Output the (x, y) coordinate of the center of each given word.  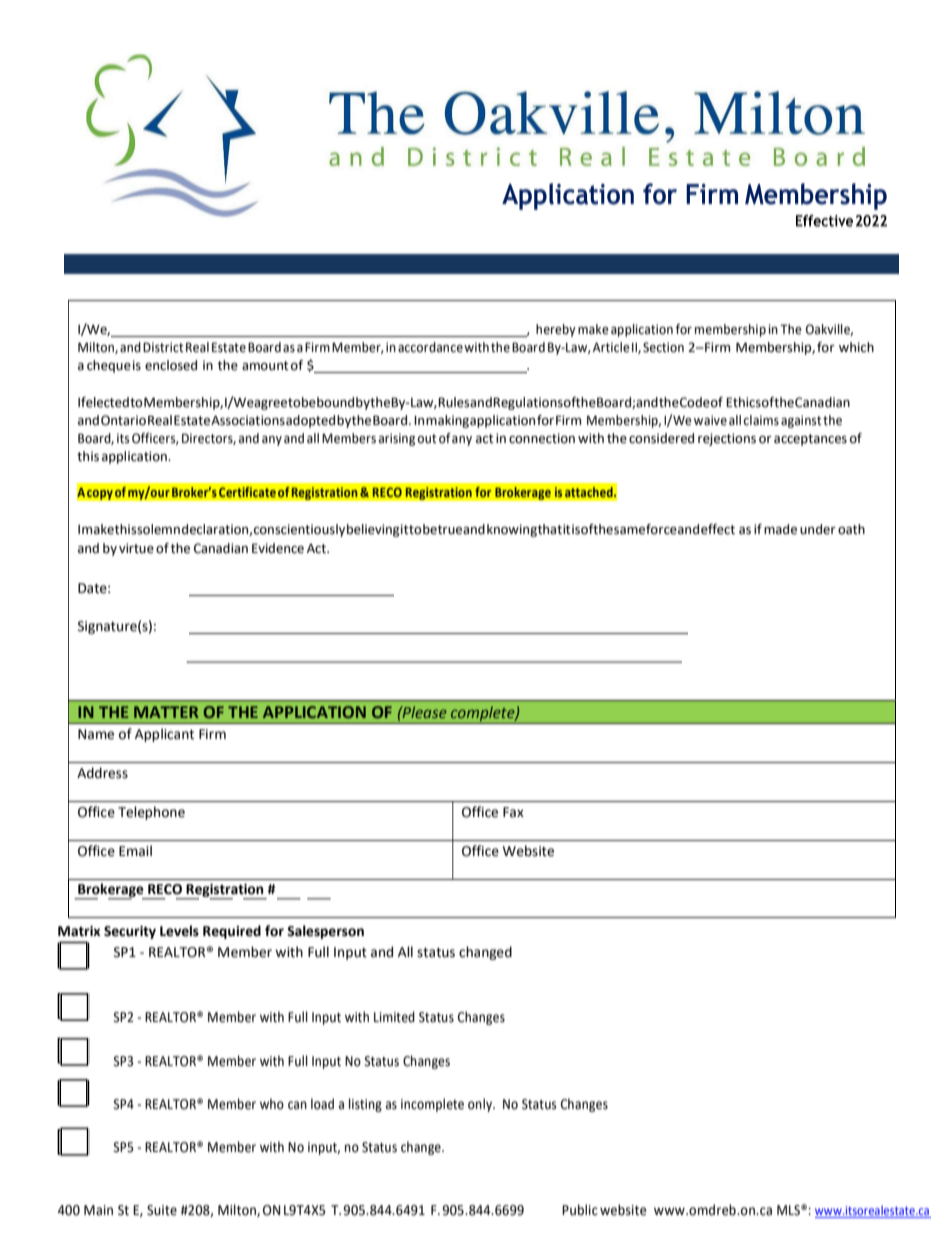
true (450, 530)
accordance (430, 347)
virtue (136, 548)
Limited (394, 1017)
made (780, 529)
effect (718, 529)
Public (580, 1210)
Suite (162, 1210)
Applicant (164, 735)
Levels (179, 931)
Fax (513, 812)
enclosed (171, 365)
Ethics (743, 402)
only (481, 1105)
